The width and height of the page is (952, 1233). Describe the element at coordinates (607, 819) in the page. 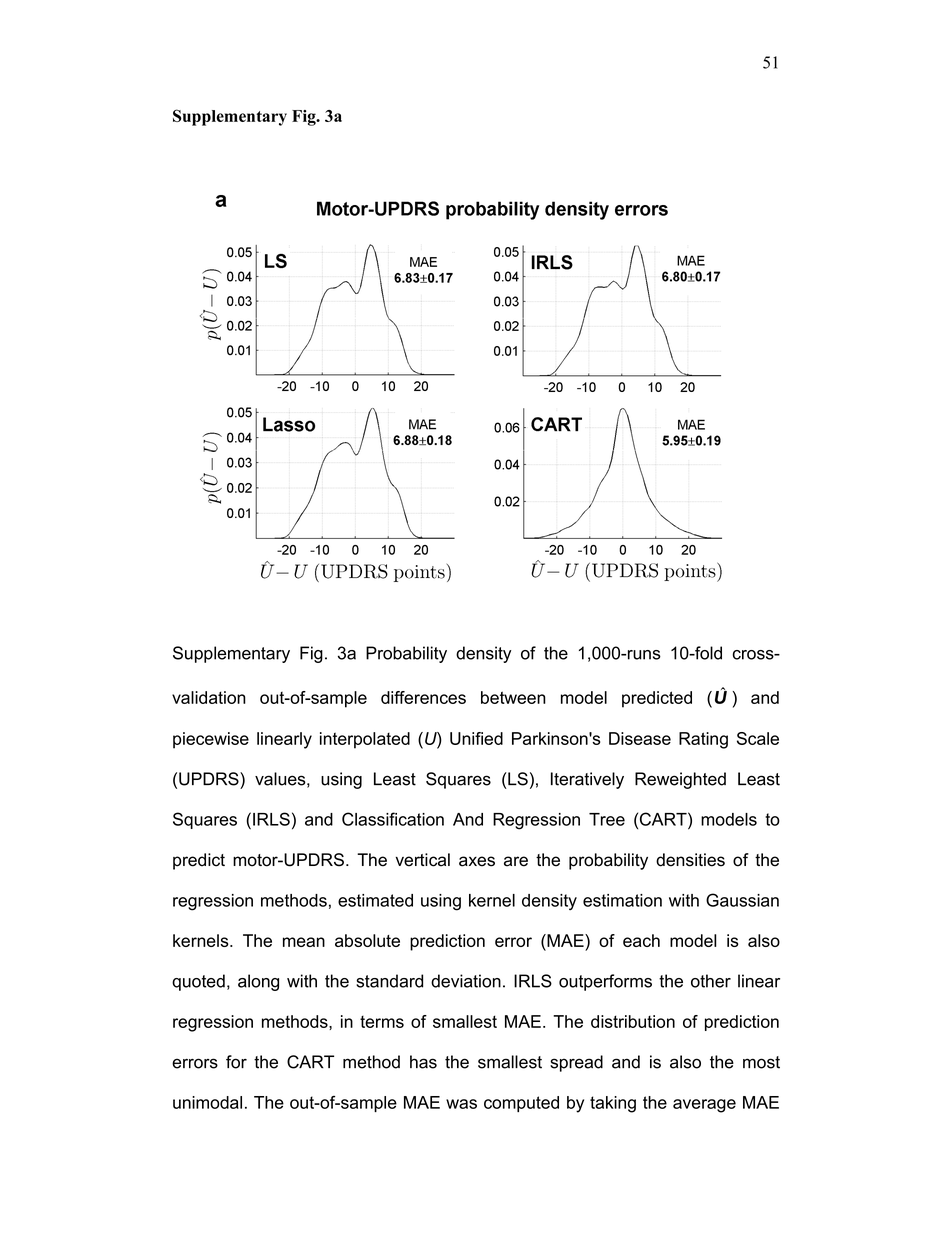

I see `Tree` at that location.
